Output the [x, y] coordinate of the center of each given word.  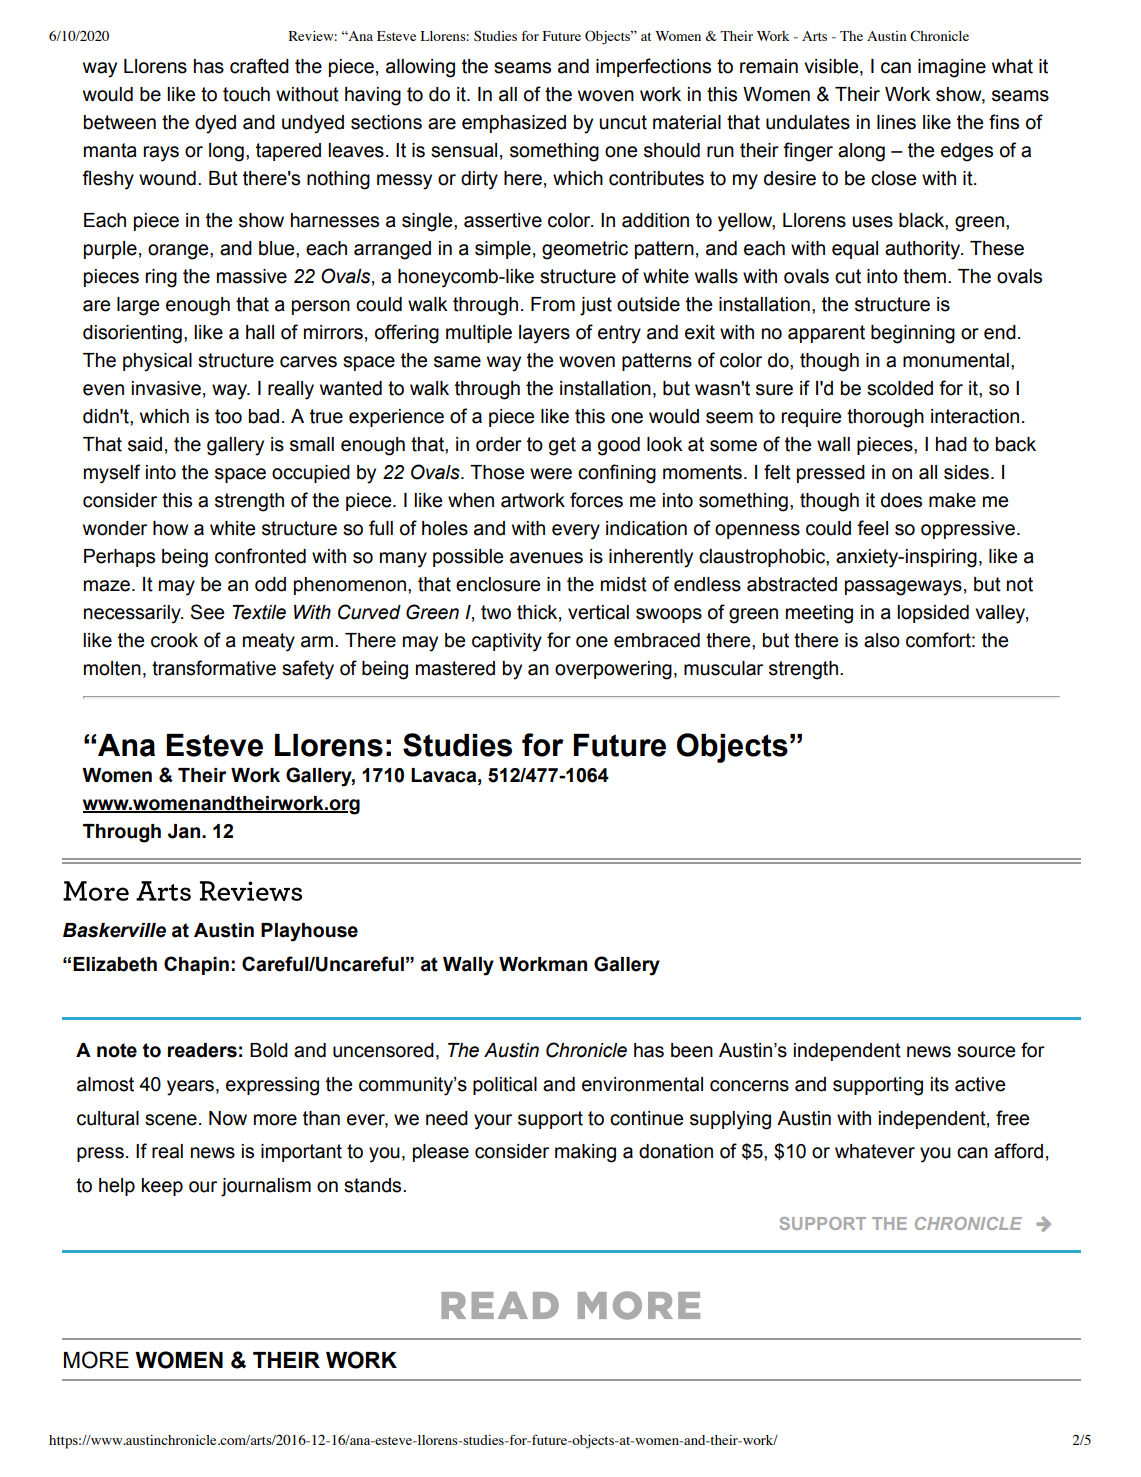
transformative [214, 668]
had [951, 444]
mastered [455, 668]
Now [228, 1118]
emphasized [514, 124]
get [562, 446]
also [882, 640]
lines [896, 122]
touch [246, 94]
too [228, 416]
